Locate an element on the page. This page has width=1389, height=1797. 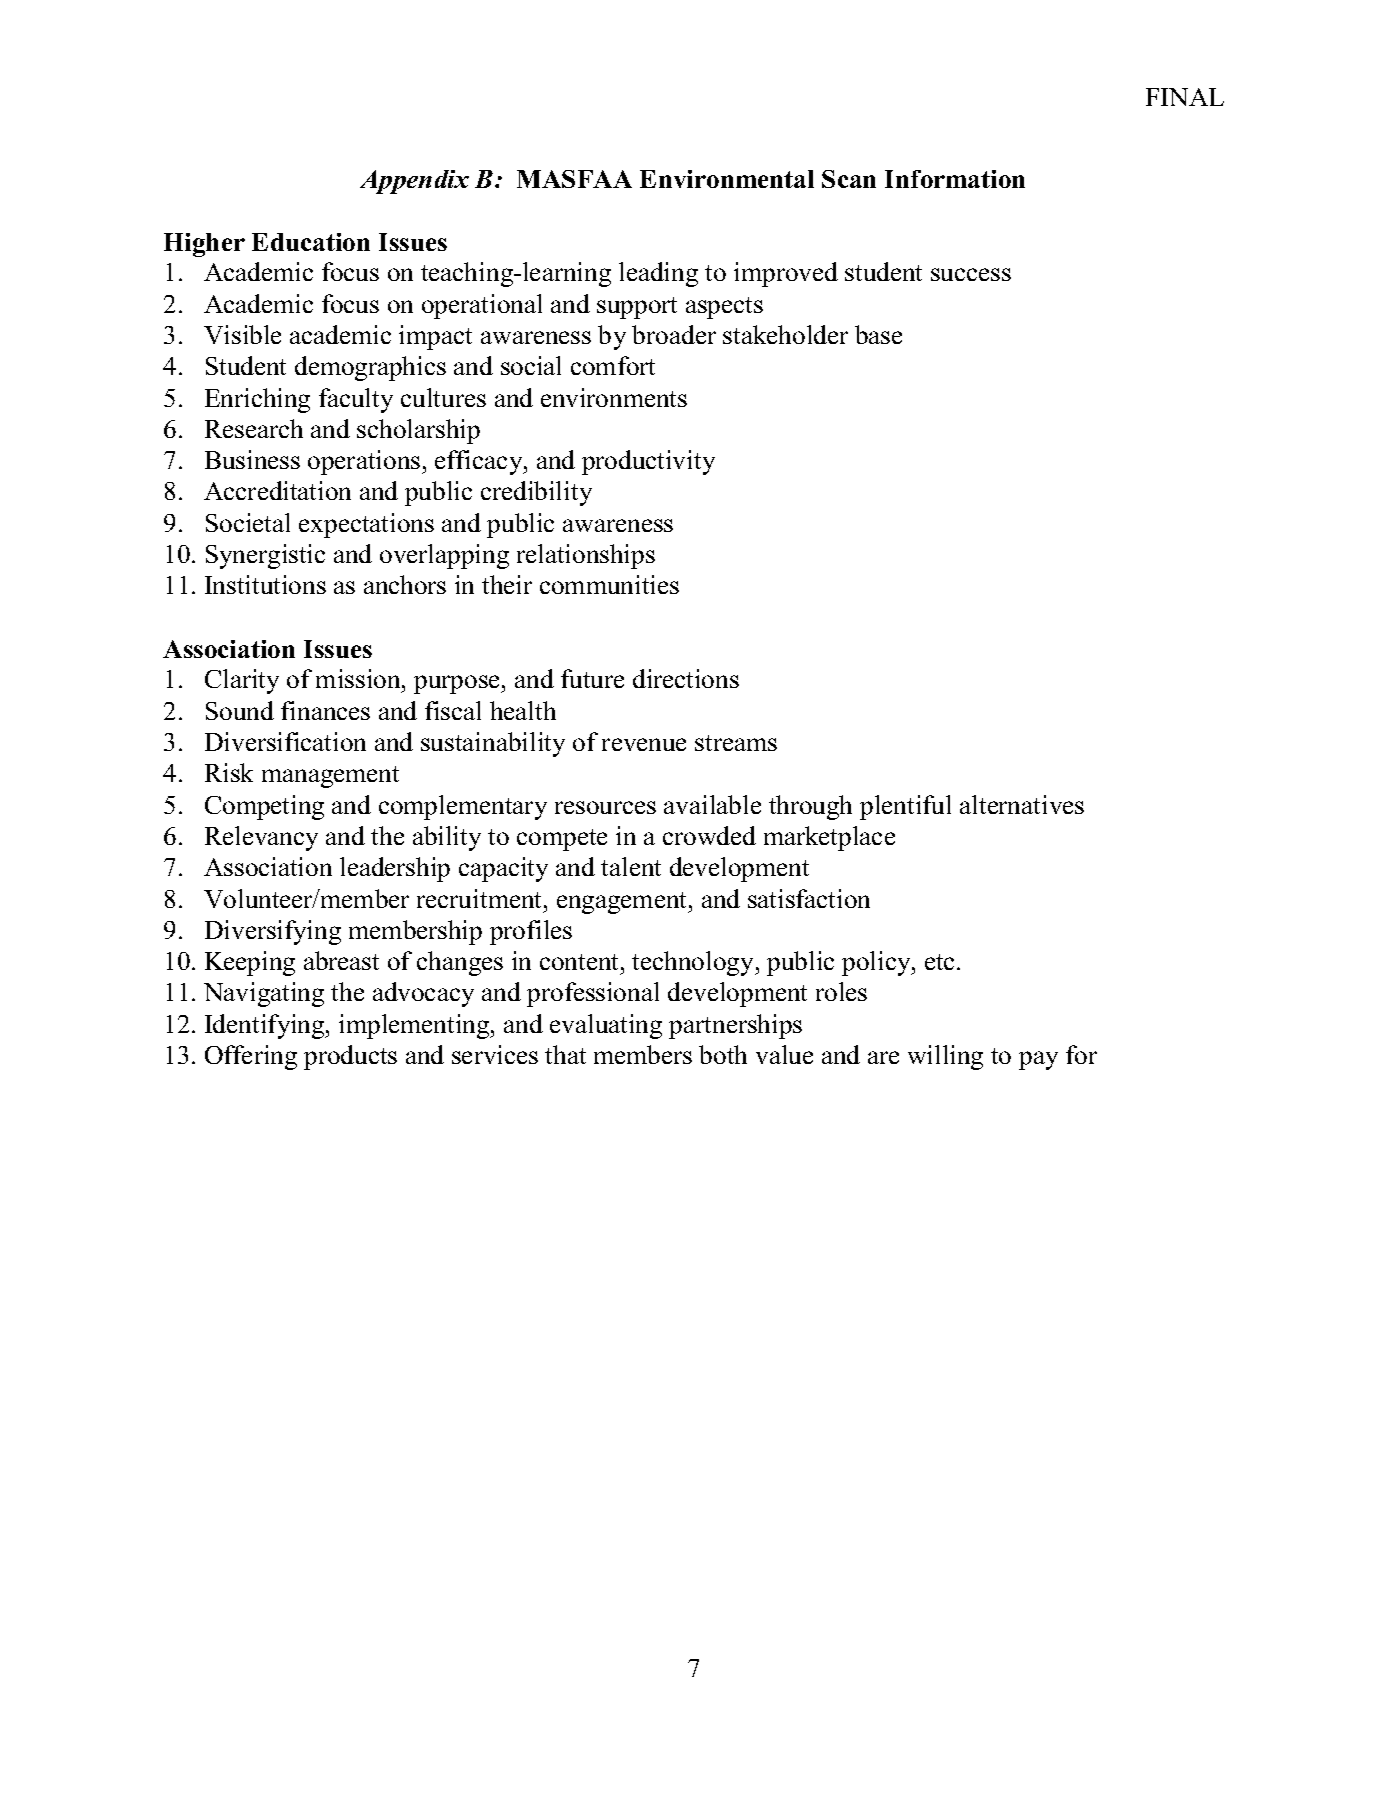
Appendix is located at coordinates (414, 182).
